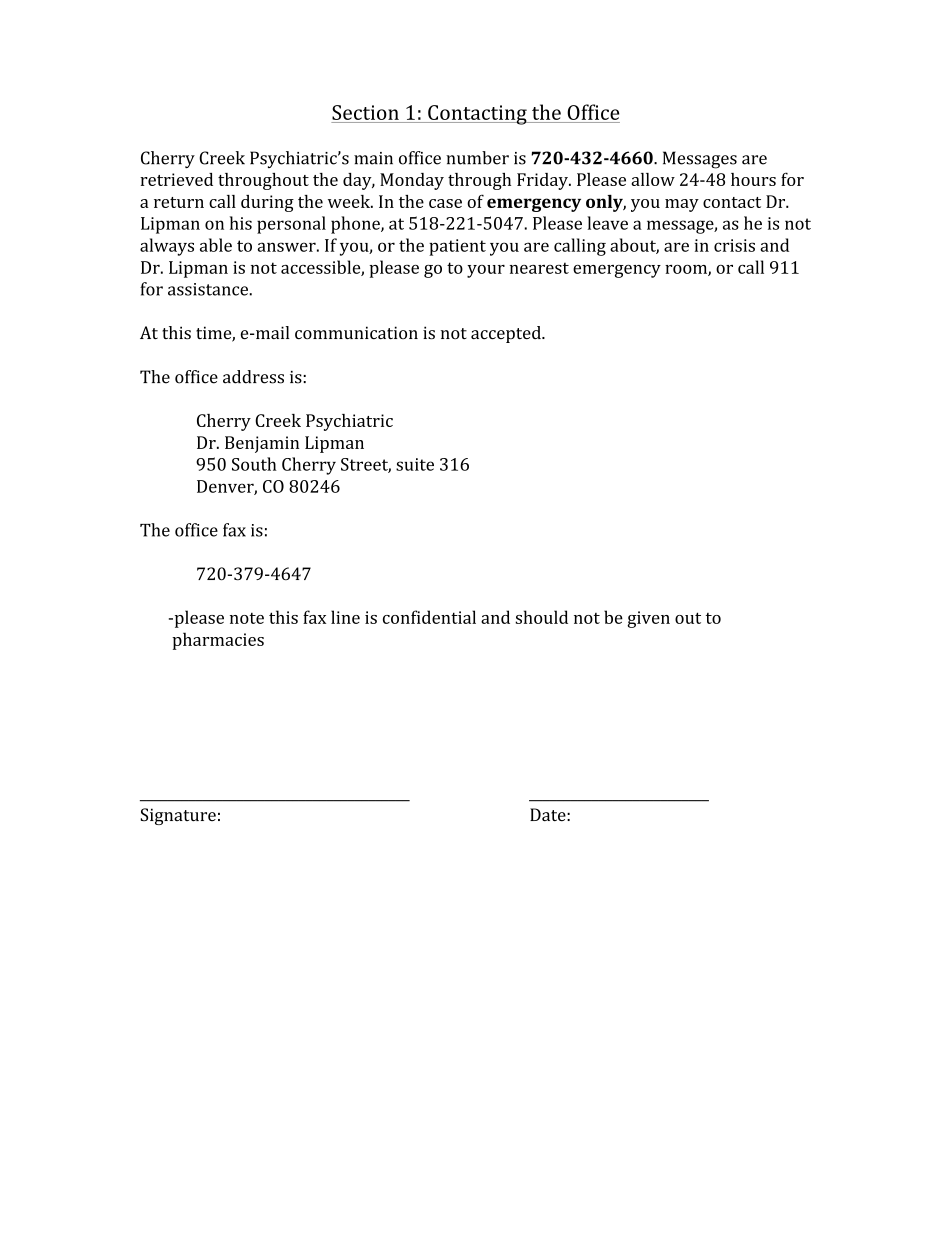 The width and height of the image is (952, 1233). I want to click on address, so click(253, 377).
